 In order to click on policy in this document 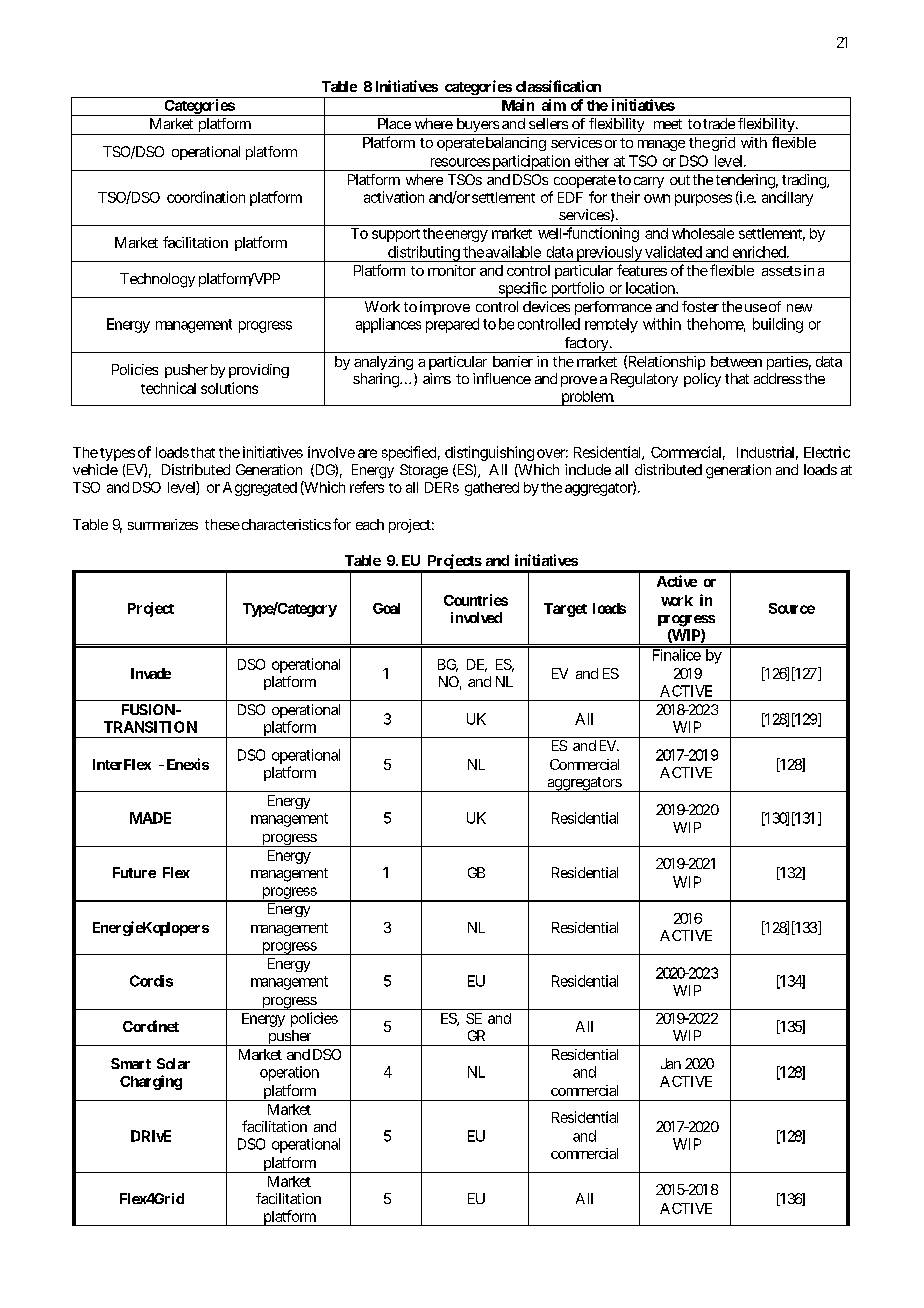, I will do `click(702, 380)`.
